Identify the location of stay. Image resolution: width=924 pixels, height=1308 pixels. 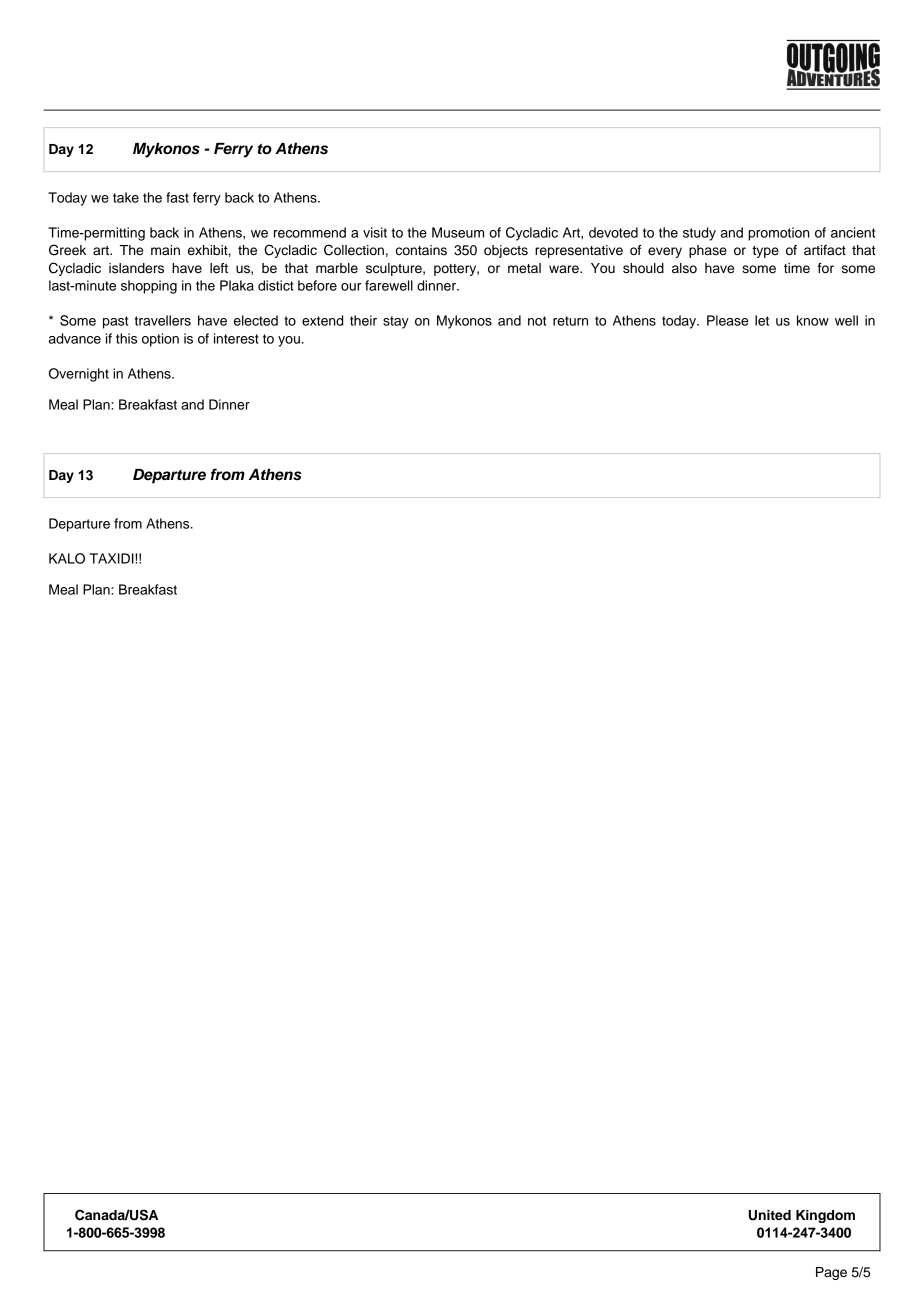
(396, 322).
